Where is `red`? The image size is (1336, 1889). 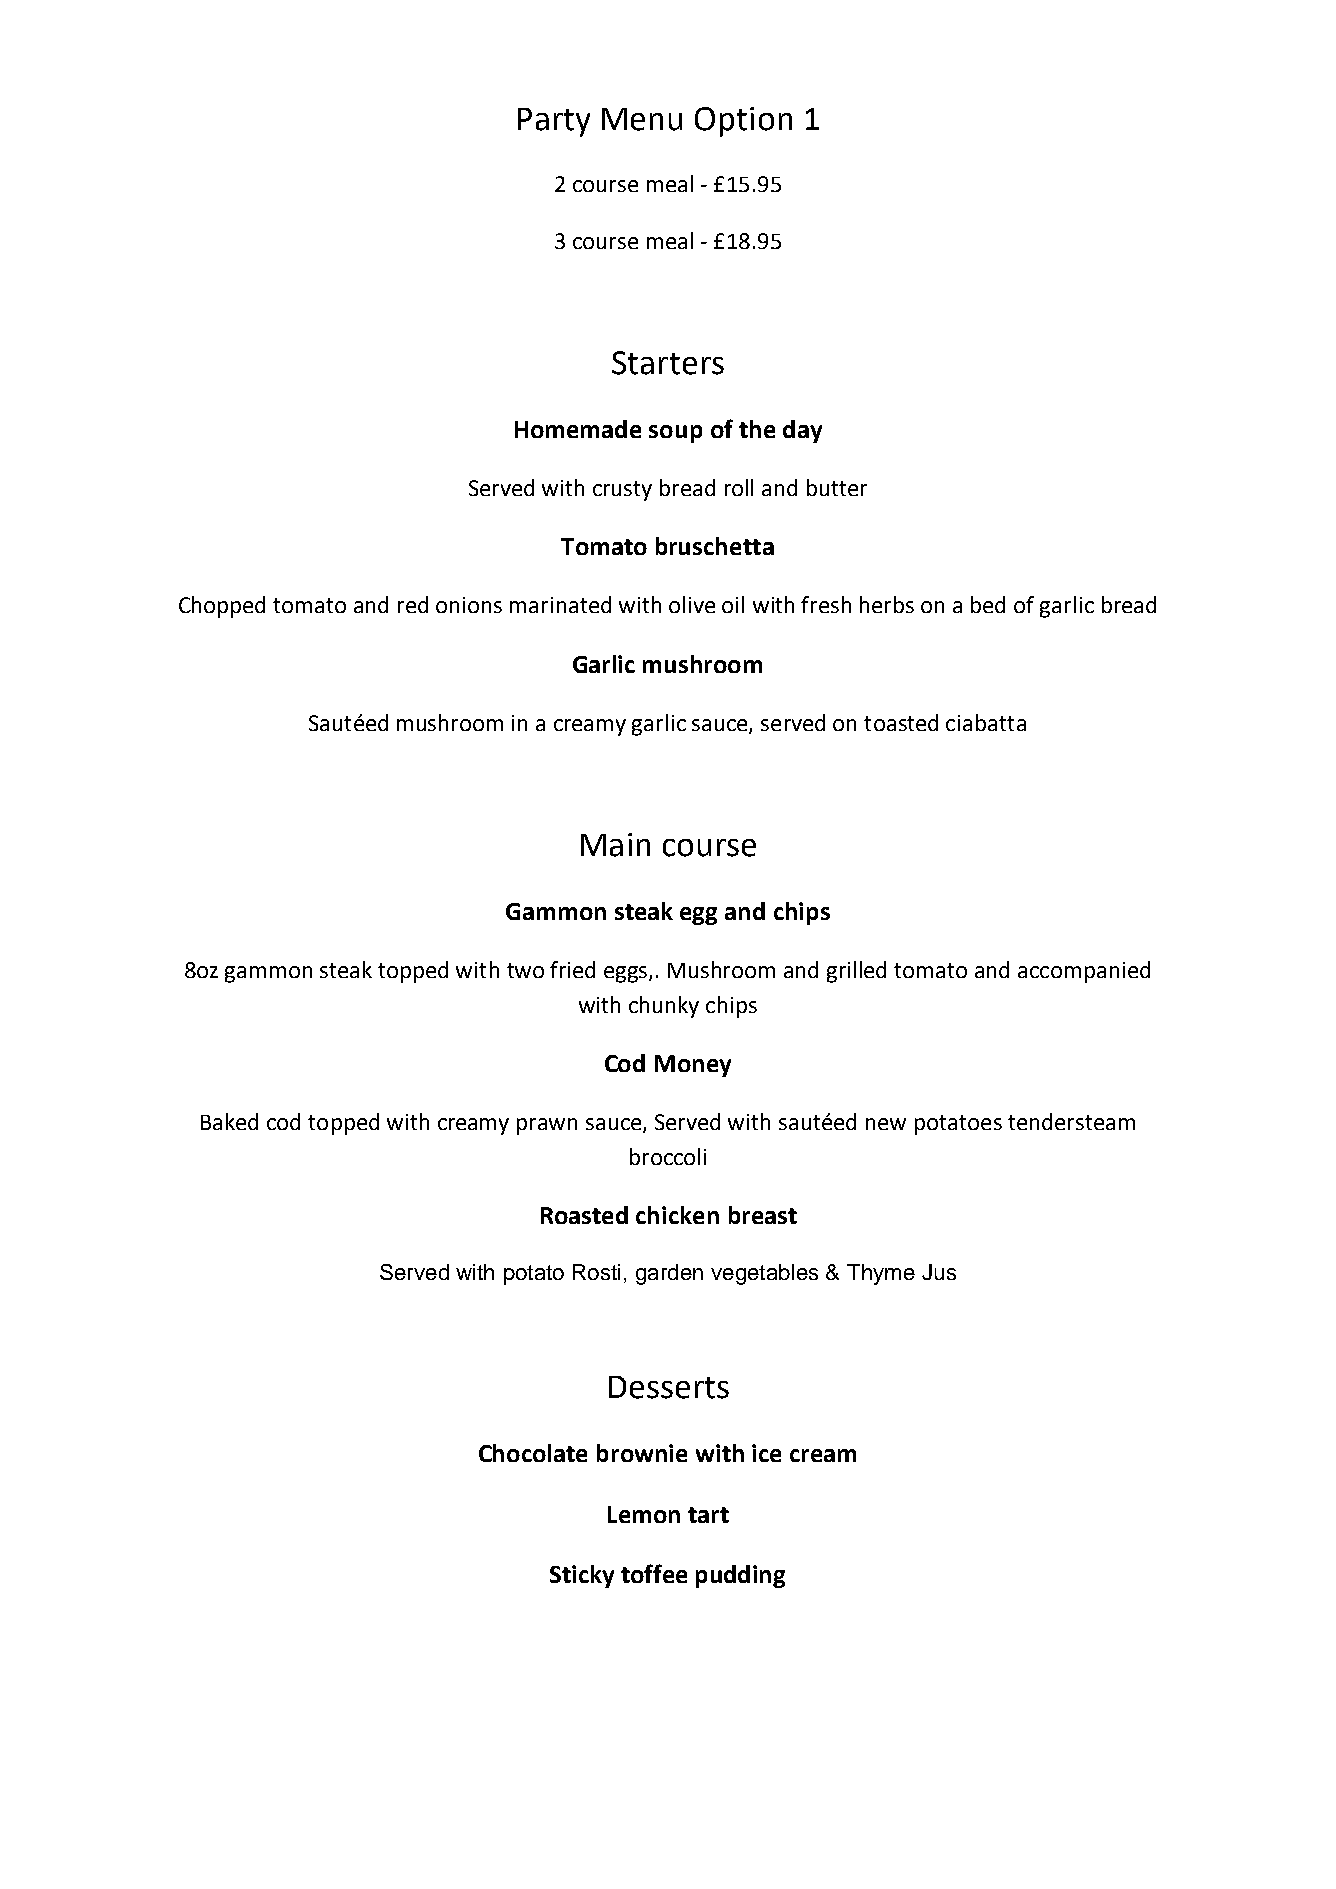 red is located at coordinates (413, 604).
